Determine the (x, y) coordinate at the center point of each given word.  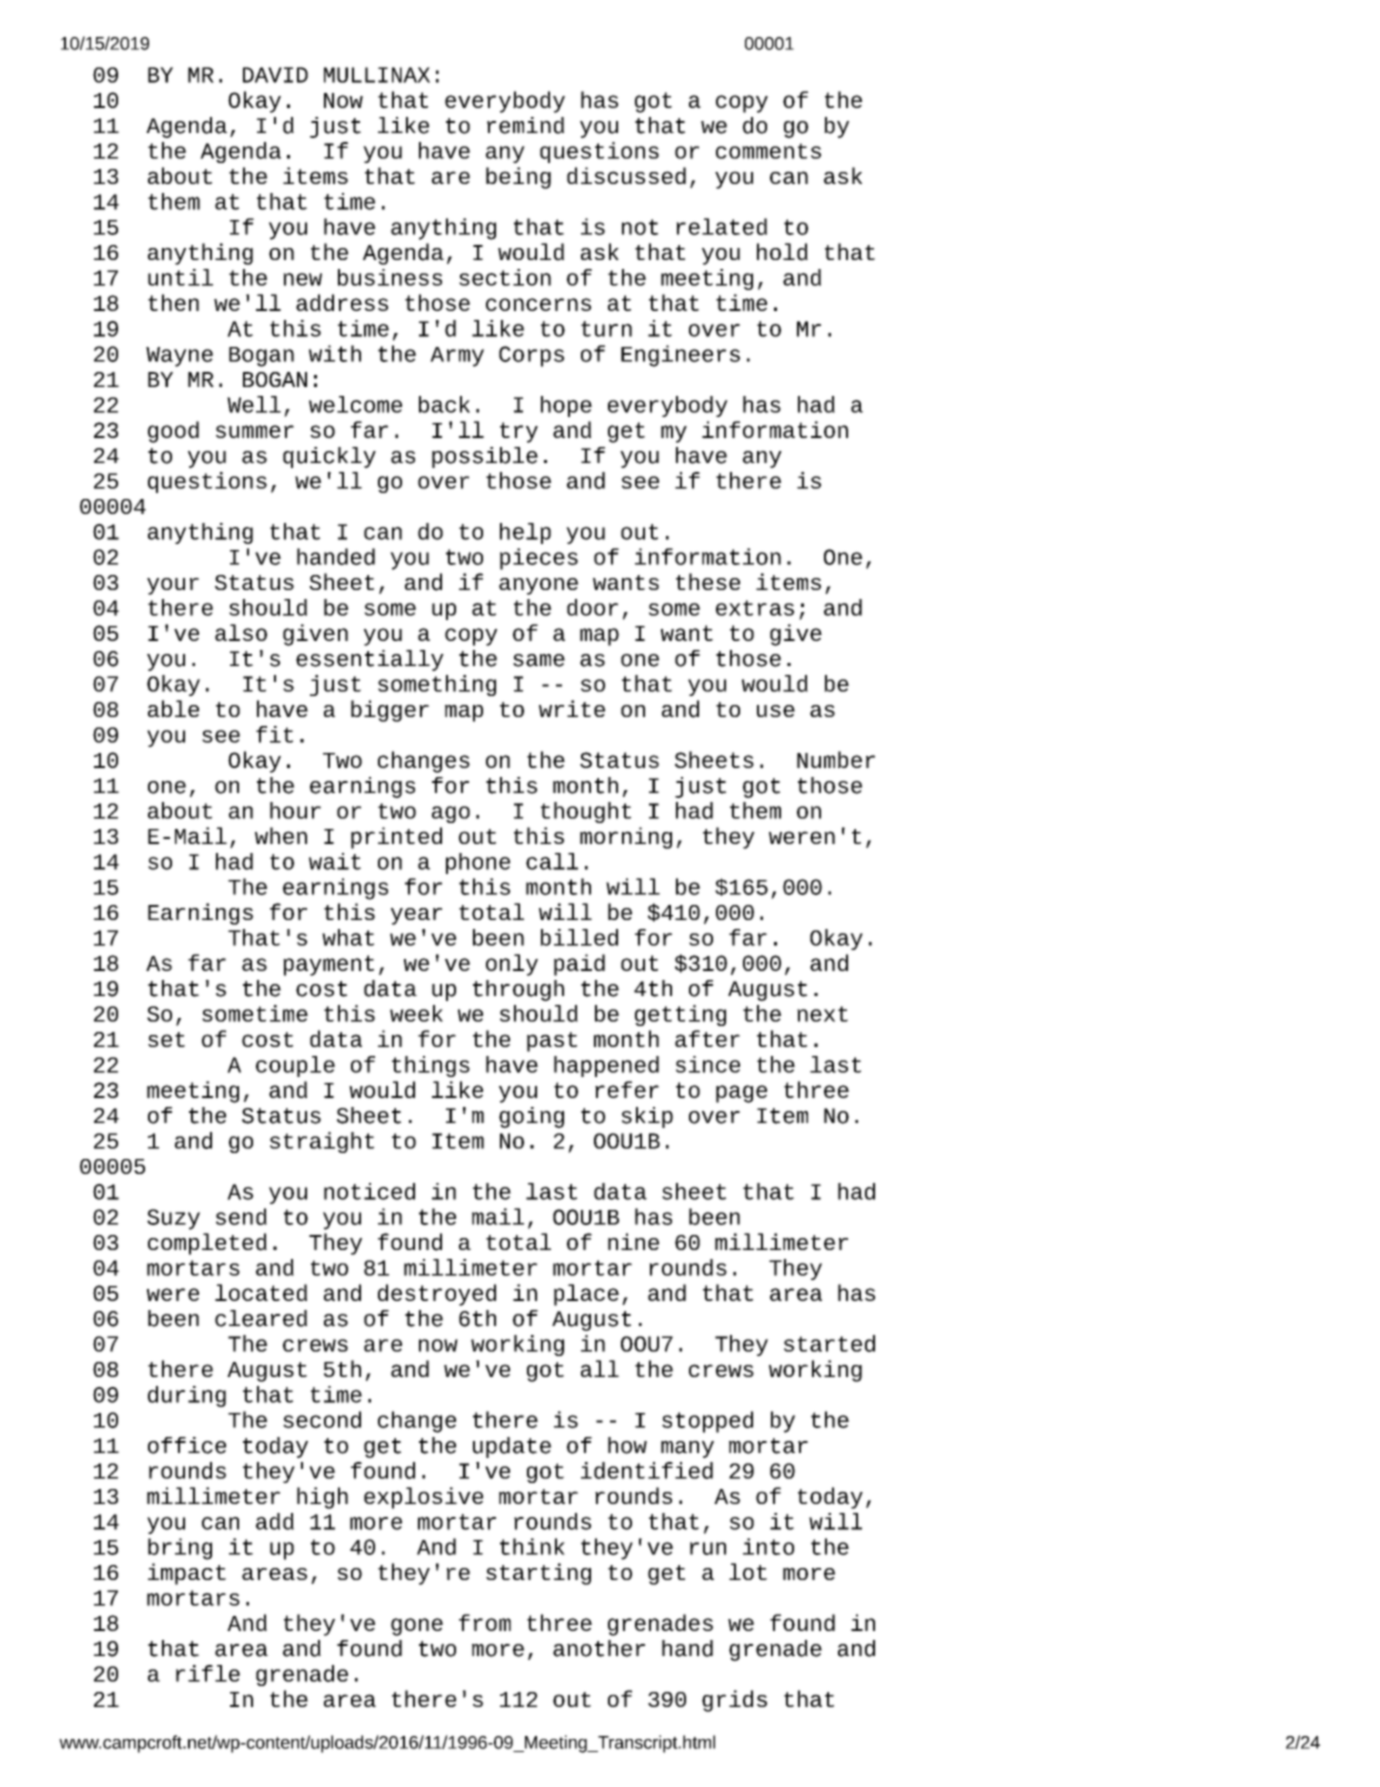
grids (734, 1701)
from (485, 1622)
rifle (208, 1673)
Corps (531, 356)
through (518, 990)
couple (295, 1066)
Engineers (680, 356)
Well (254, 404)
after (707, 1038)
